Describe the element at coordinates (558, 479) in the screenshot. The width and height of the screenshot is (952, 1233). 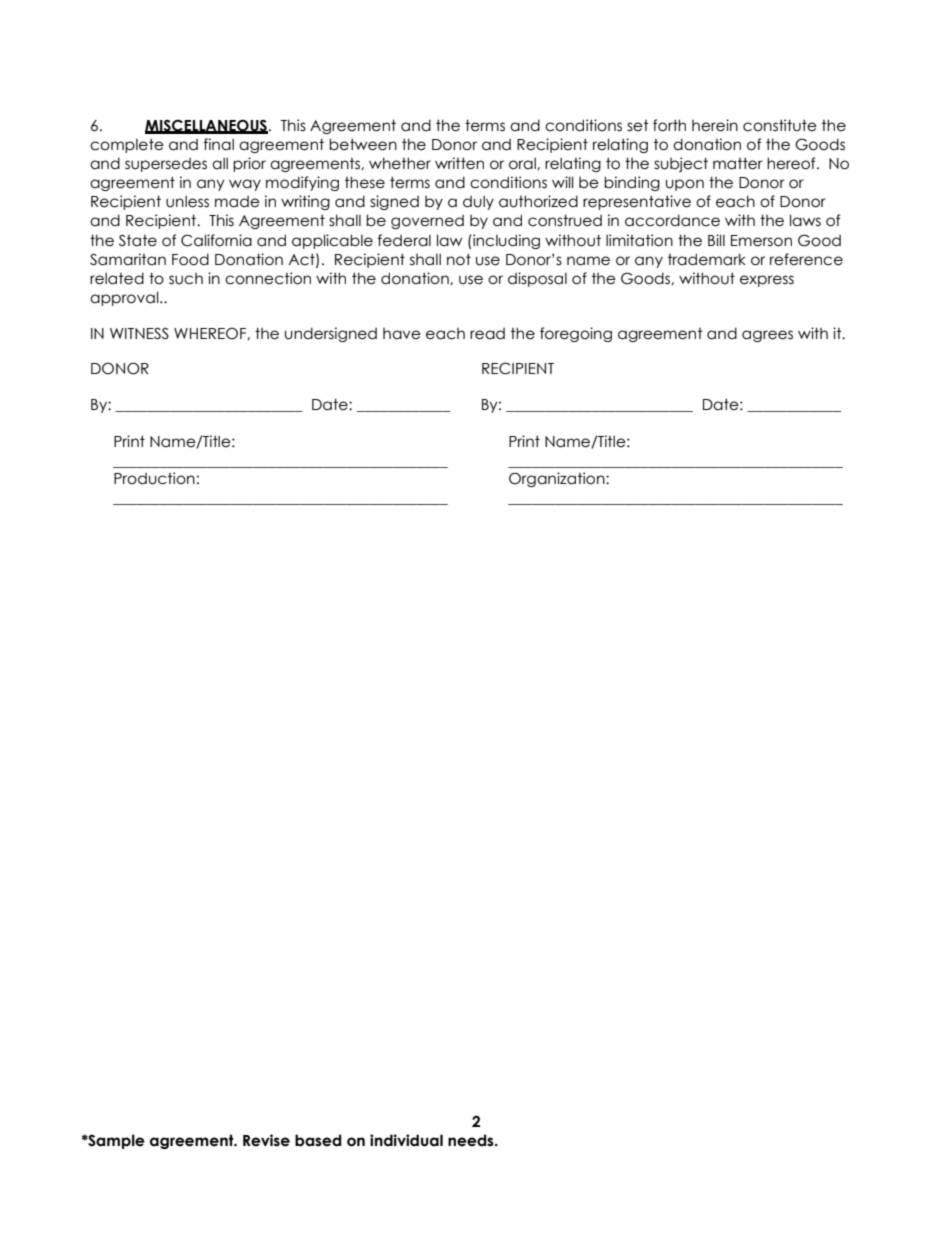
I see `Organization` at that location.
